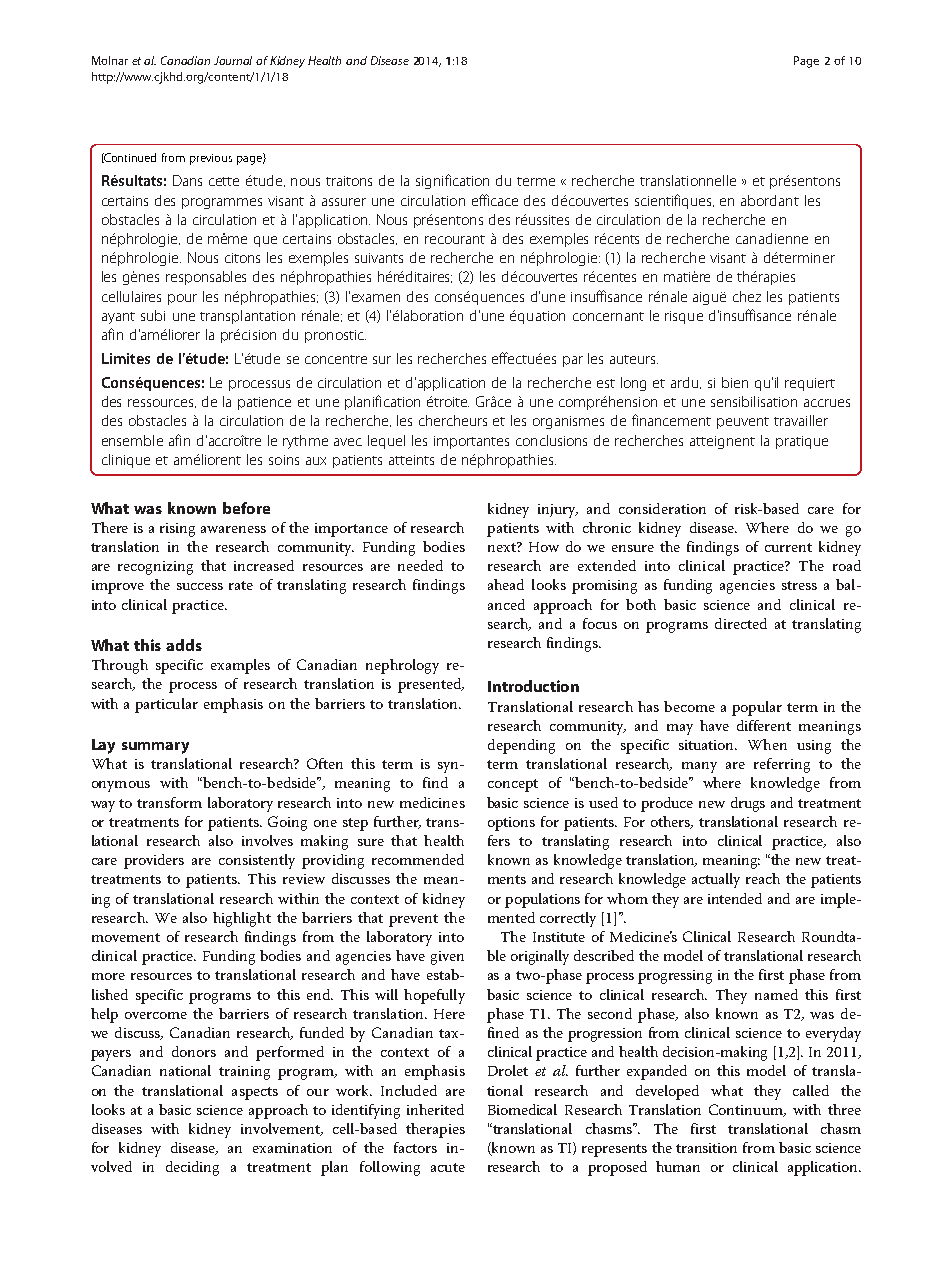 The image size is (952, 1270). What do you see at coordinates (452, 181) in the page?
I see `signification` at bounding box center [452, 181].
